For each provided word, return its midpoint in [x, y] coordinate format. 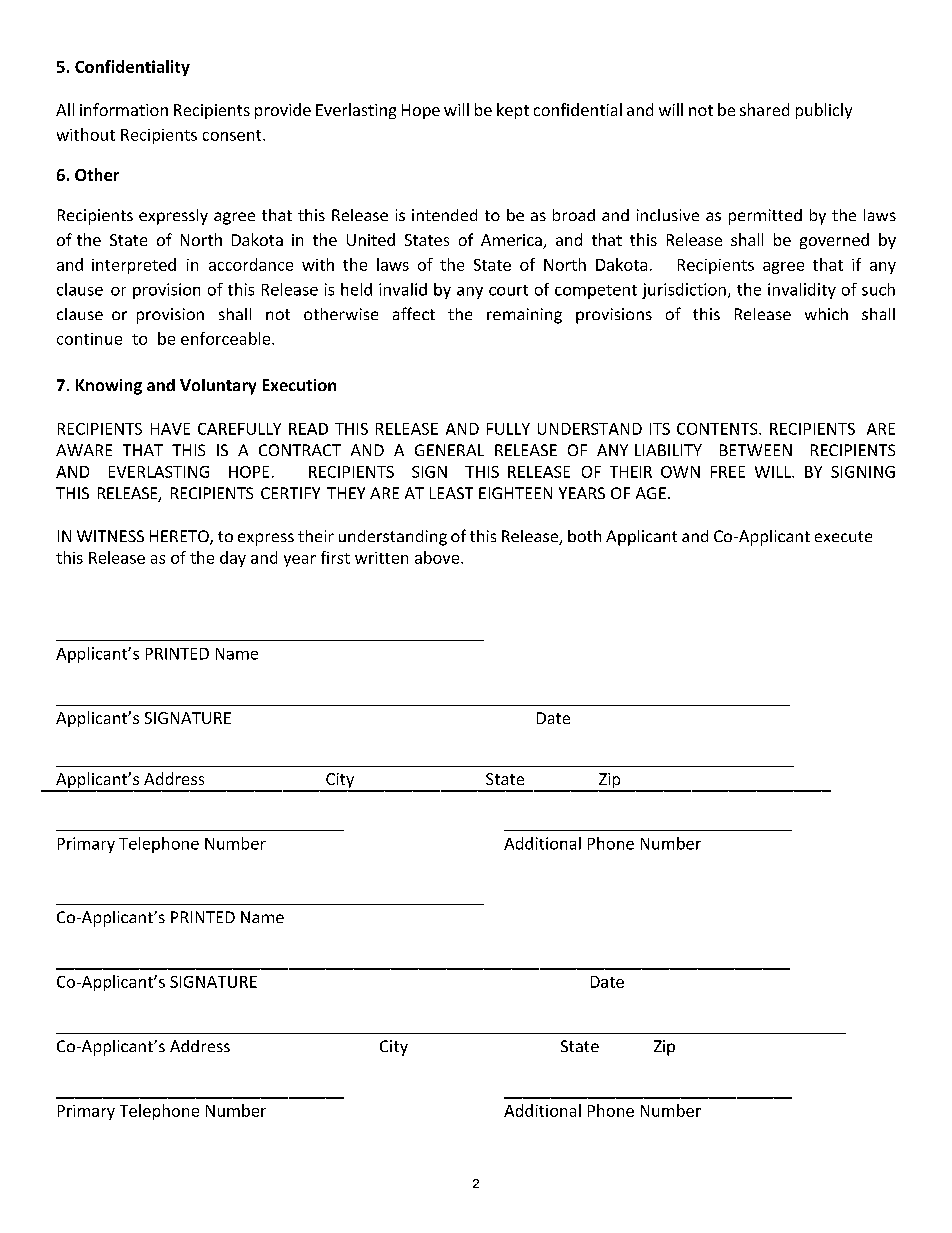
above [438, 557]
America [512, 241]
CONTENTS [718, 429]
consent [233, 135]
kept [513, 111]
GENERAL [449, 450]
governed [834, 241]
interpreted [134, 266]
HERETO [180, 537]
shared [764, 109]
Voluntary [218, 387]
